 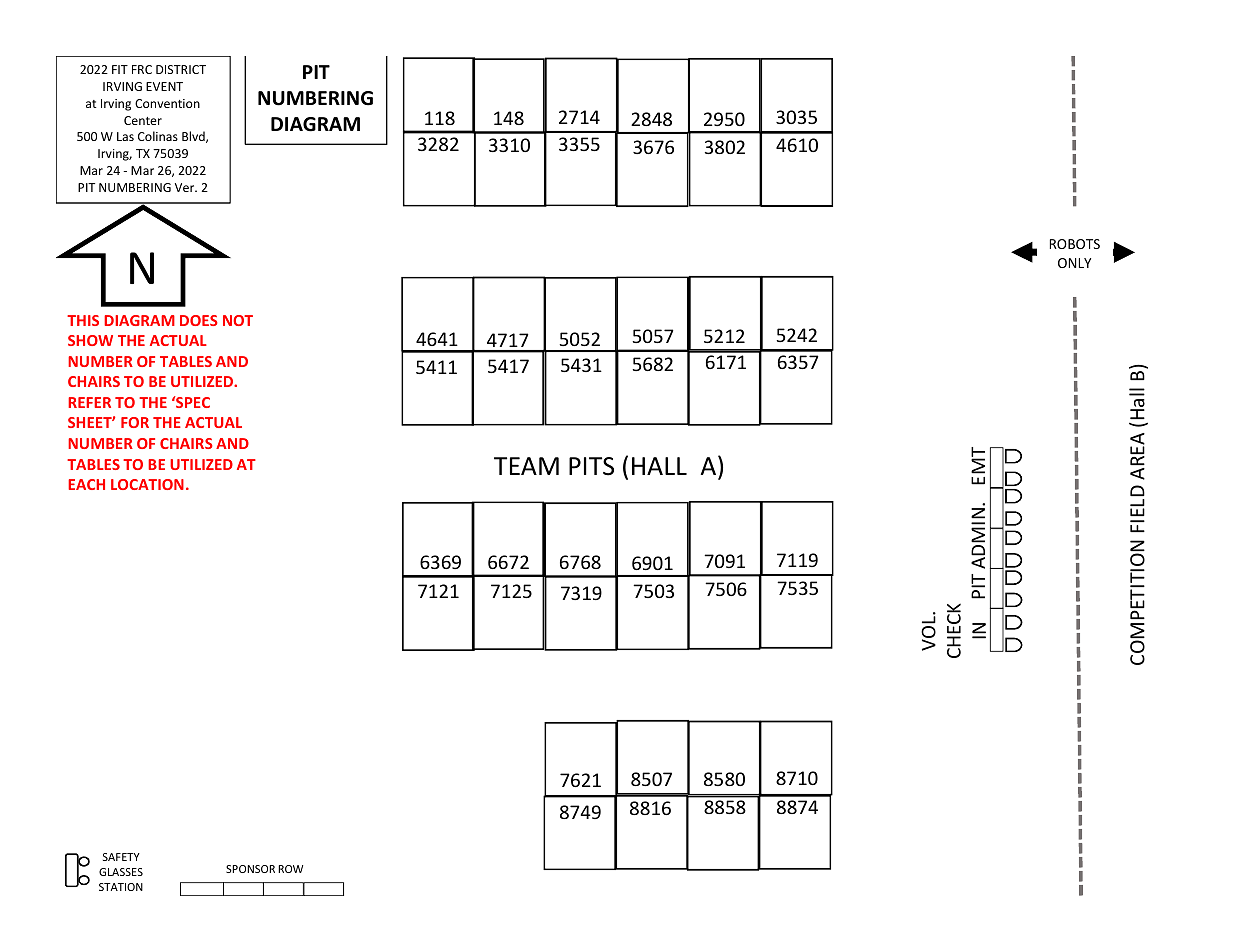 I want to click on NOT, so click(x=238, y=320).
